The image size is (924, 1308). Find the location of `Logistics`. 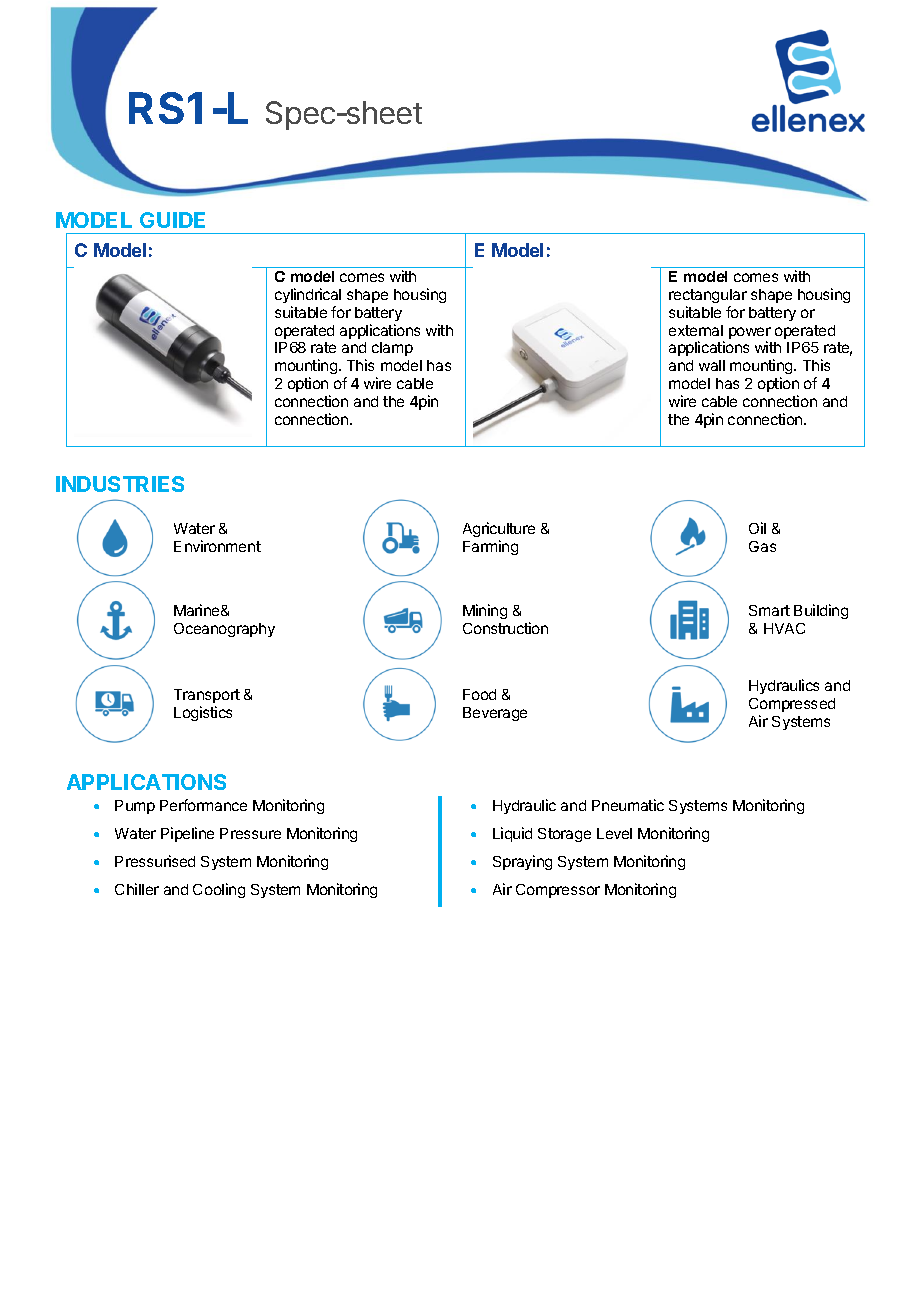

Logistics is located at coordinates (203, 713).
